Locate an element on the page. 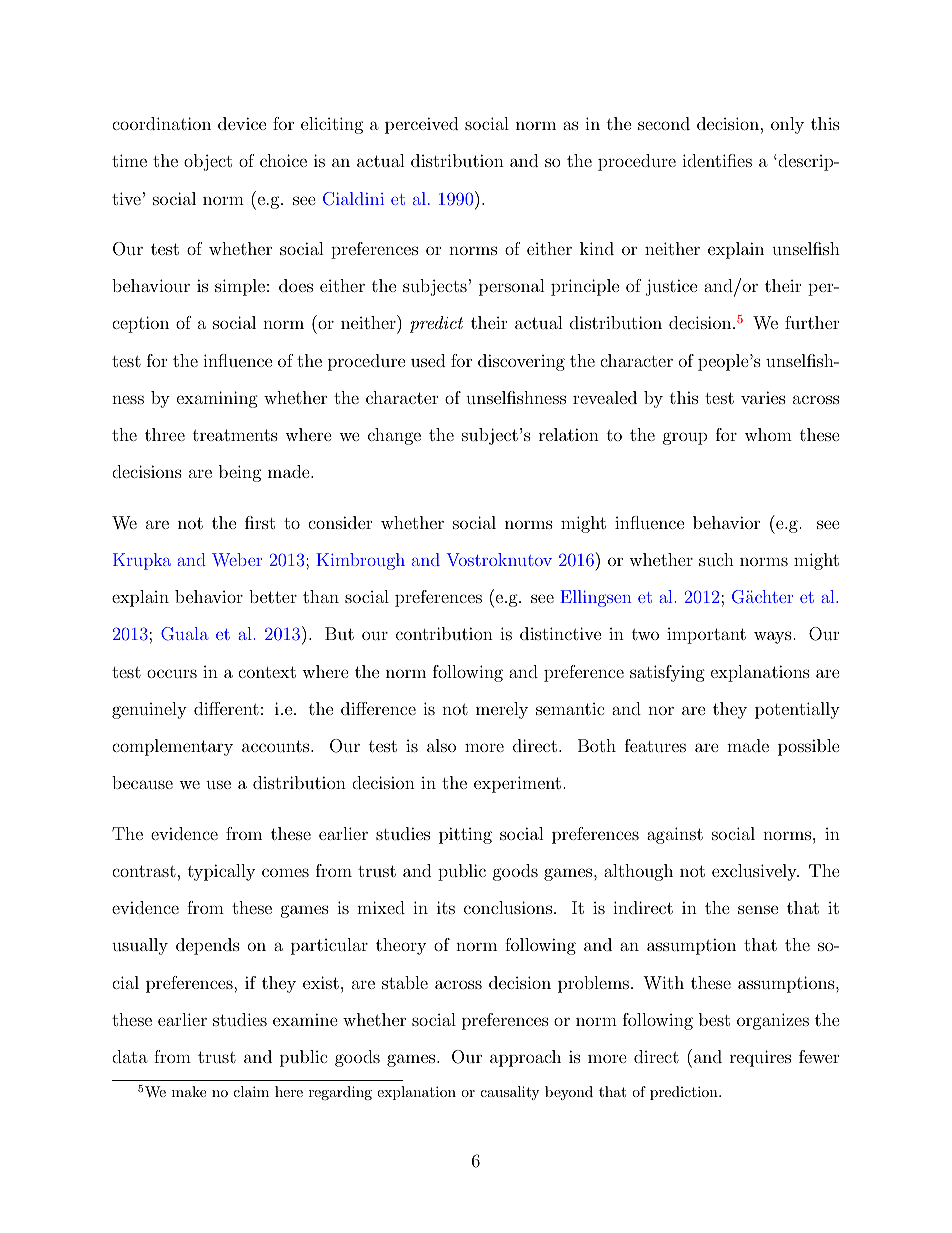  better is located at coordinates (273, 596).
